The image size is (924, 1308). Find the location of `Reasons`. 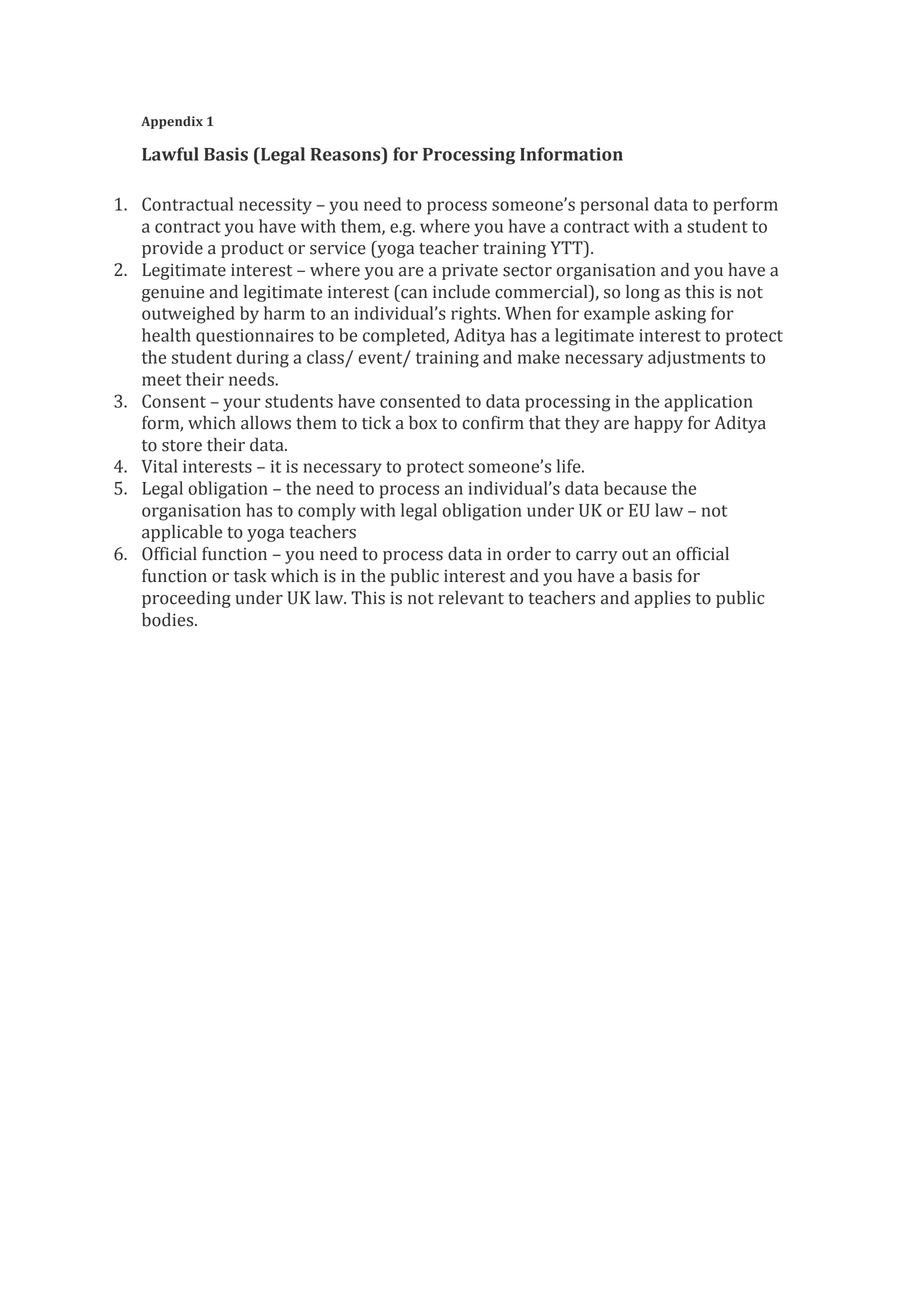

Reasons is located at coordinates (347, 154).
